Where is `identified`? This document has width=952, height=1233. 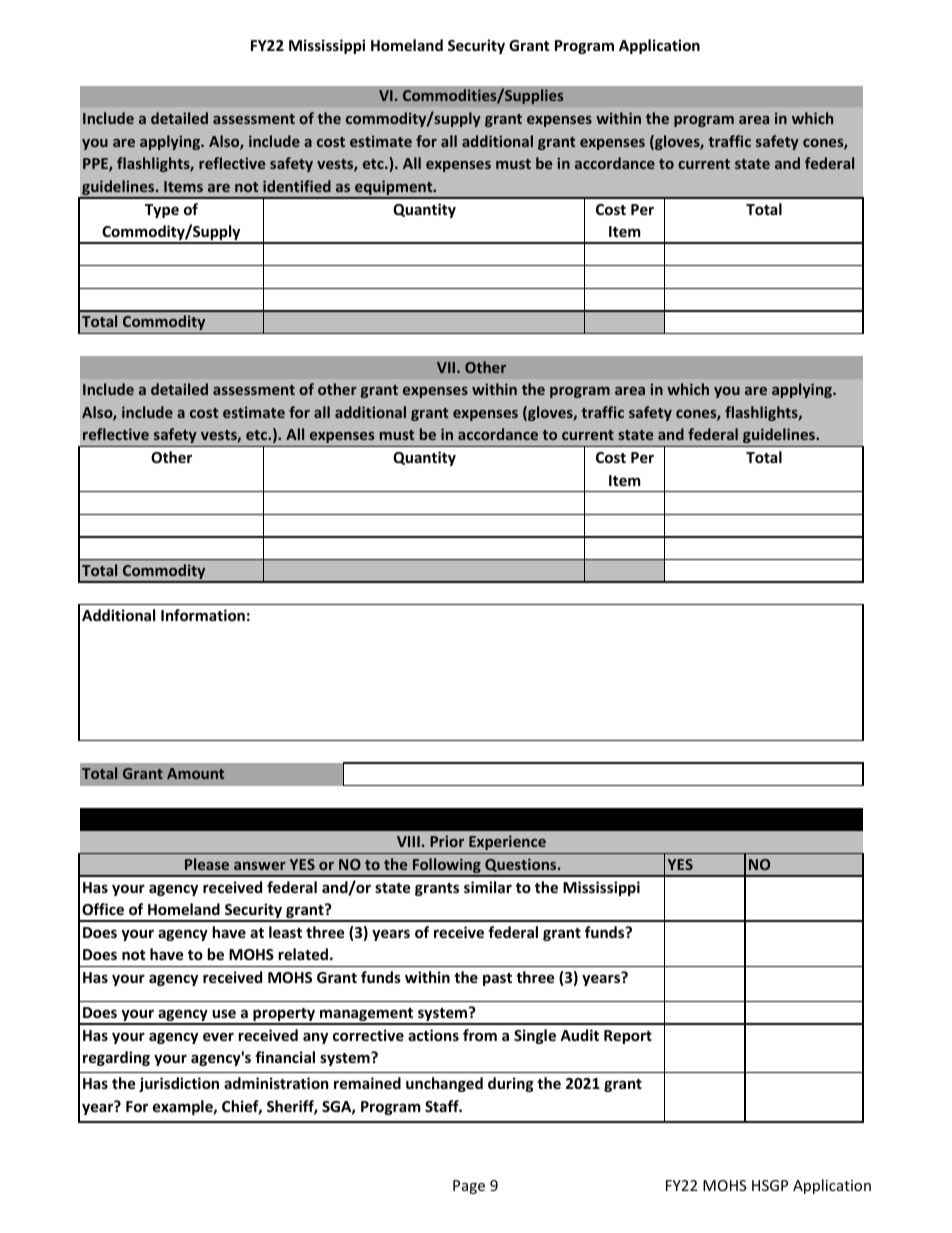 identified is located at coordinates (297, 186).
